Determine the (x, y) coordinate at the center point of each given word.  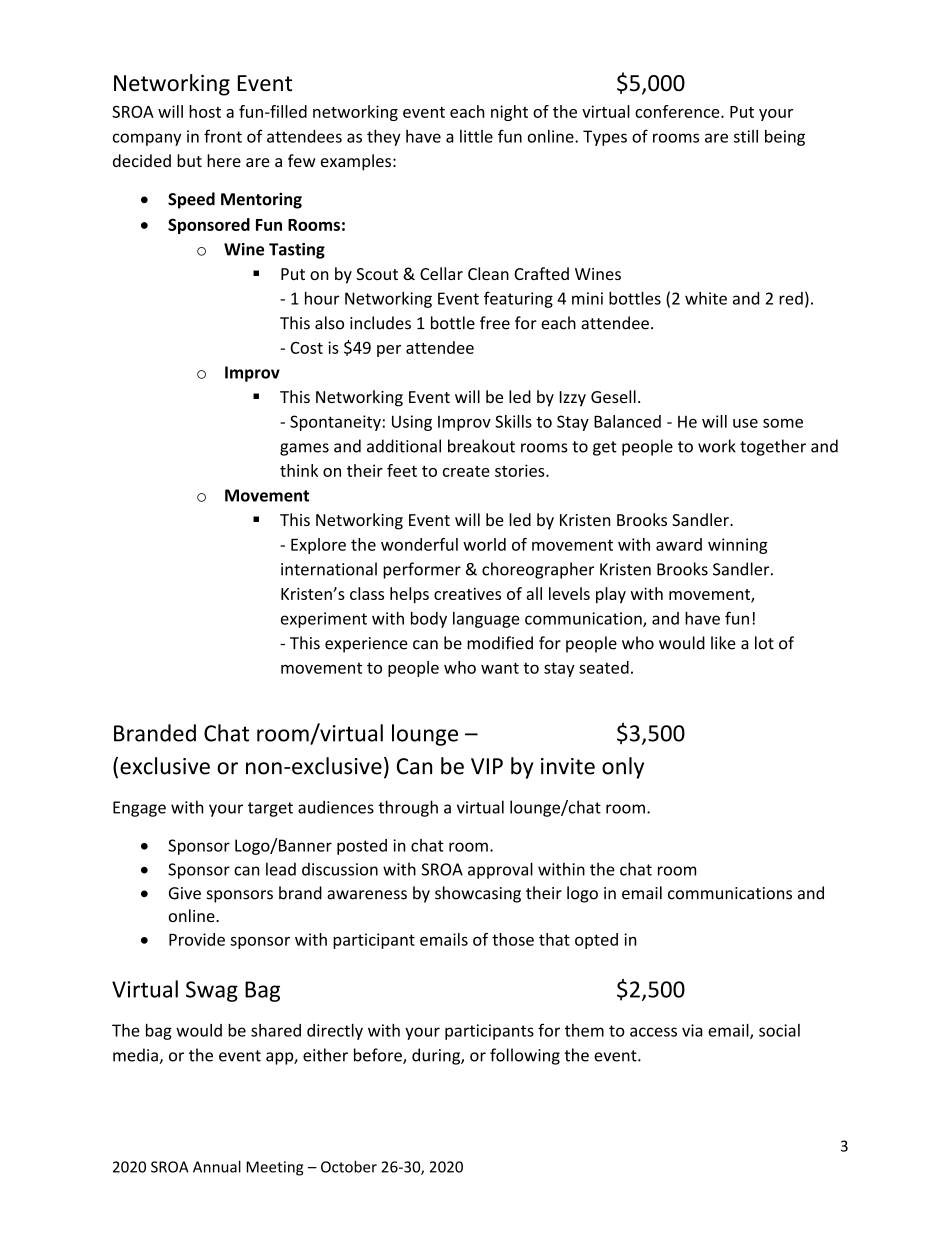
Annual (217, 1166)
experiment (324, 620)
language (486, 620)
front (223, 136)
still (746, 136)
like (723, 643)
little (476, 136)
